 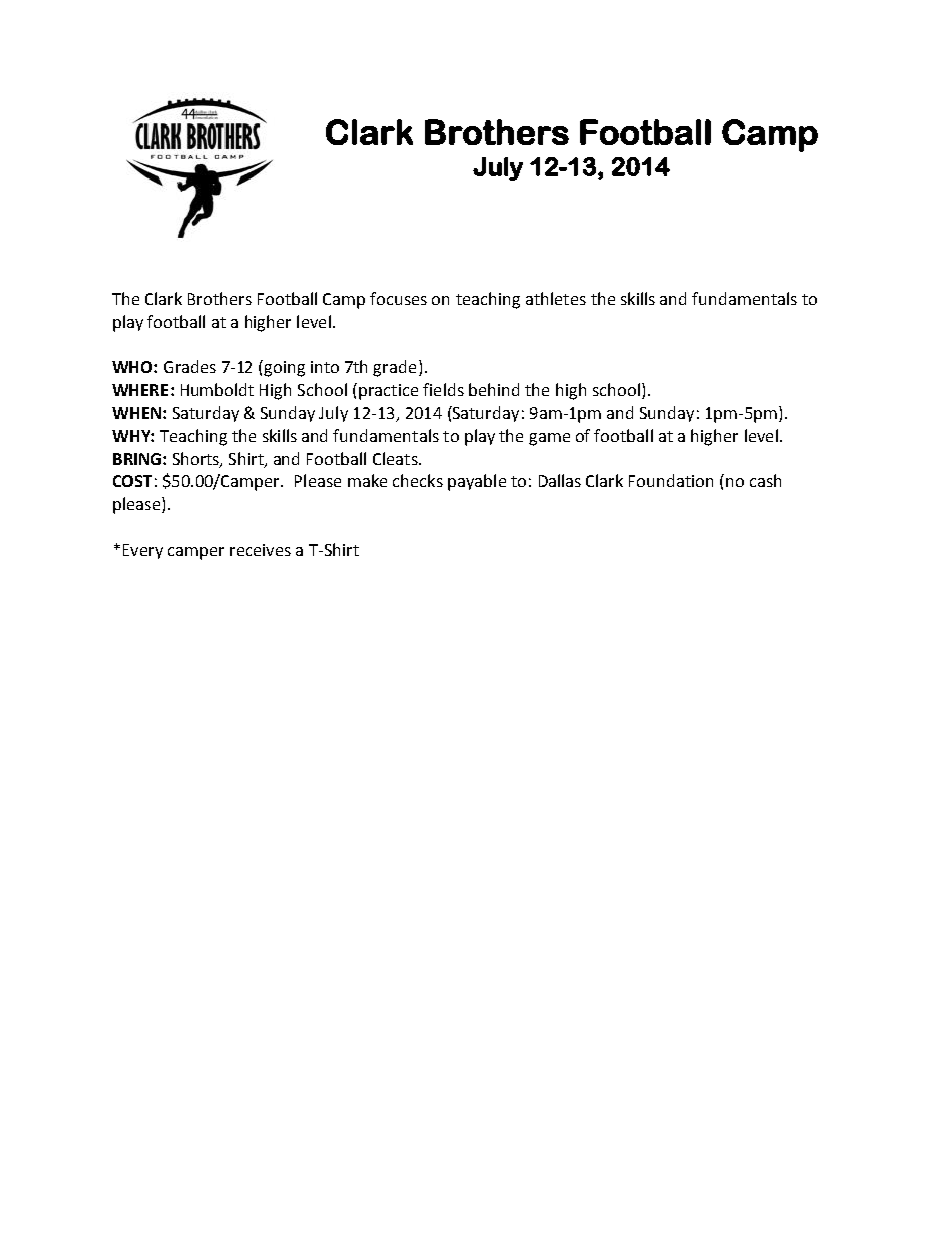 What do you see at coordinates (556, 298) in the screenshot?
I see `athletes` at bounding box center [556, 298].
